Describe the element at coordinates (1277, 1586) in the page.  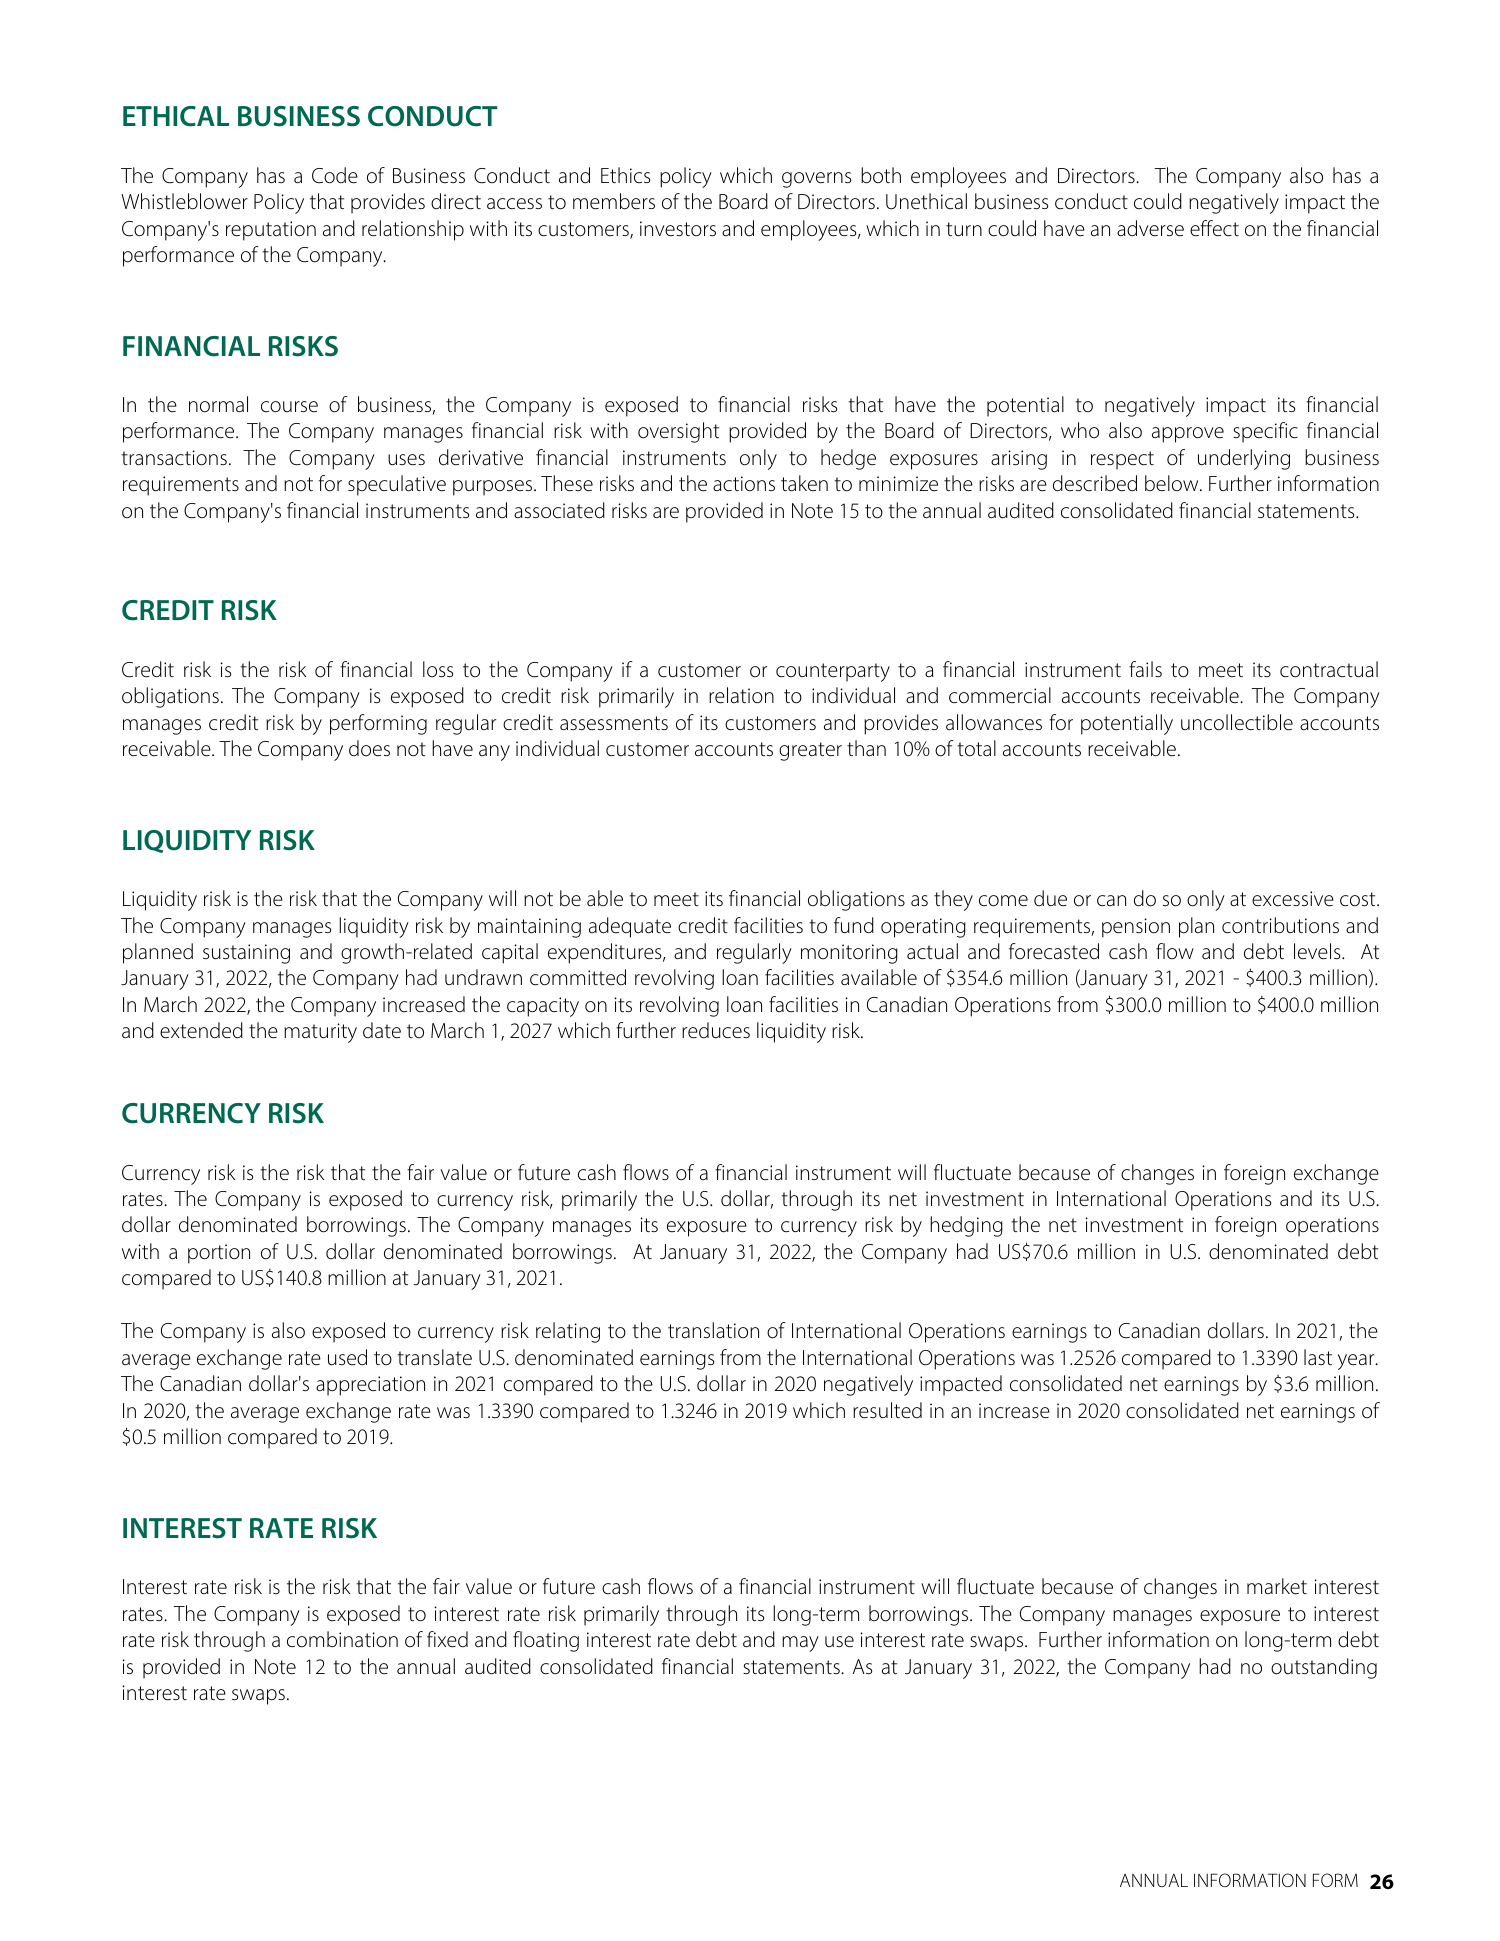
I see `market` at that location.
